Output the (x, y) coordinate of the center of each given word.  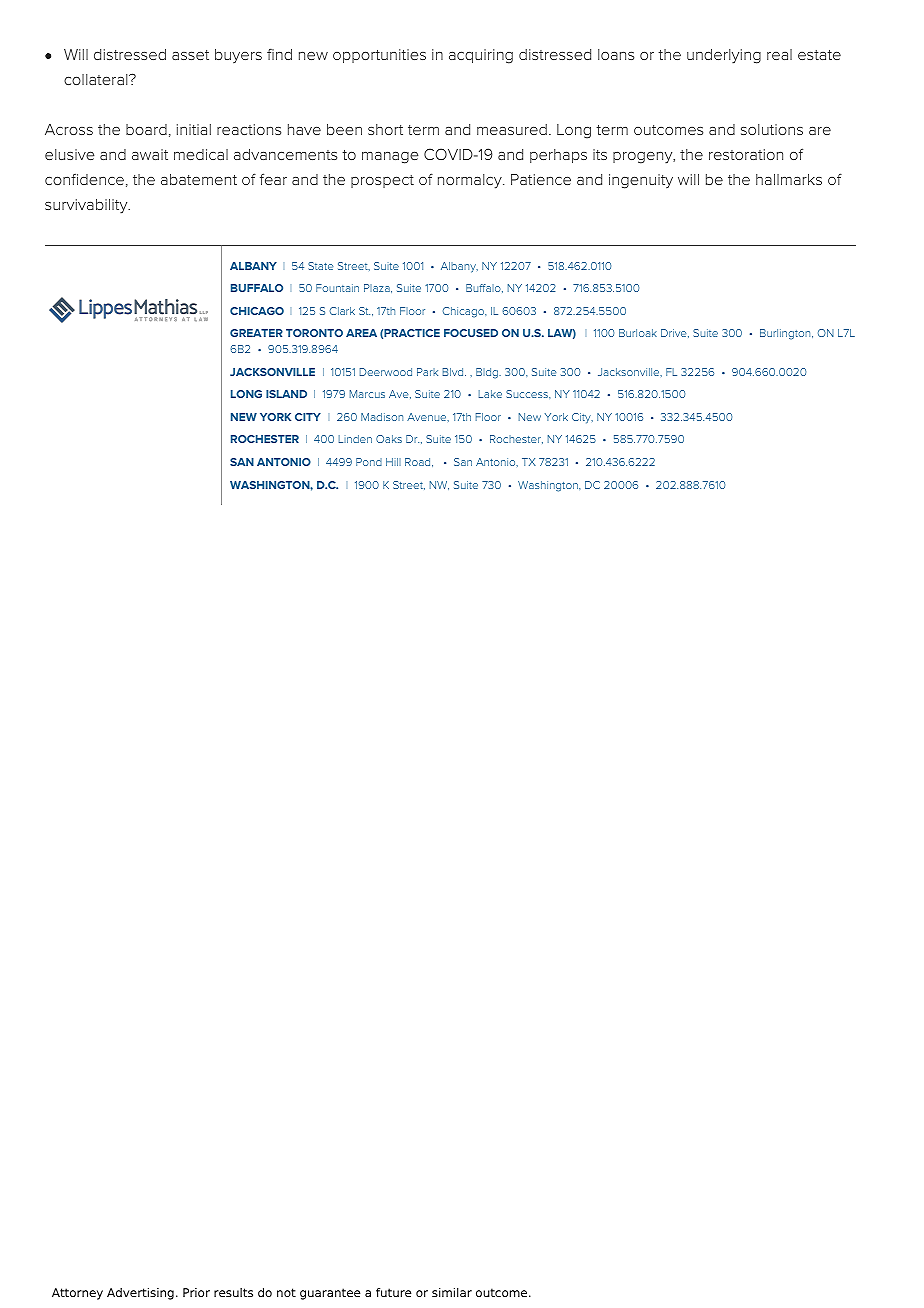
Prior (196, 1292)
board (146, 129)
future (393, 1292)
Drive (675, 333)
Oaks (389, 439)
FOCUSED (471, 333)
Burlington (786, 334)
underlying (724, 56)
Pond (369, 462)
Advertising (140, 1294)
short (385, 129)
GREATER (256, 333)
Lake (490, 394)
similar (452, 1292)
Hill (393, 462)
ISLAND (286, 394)
